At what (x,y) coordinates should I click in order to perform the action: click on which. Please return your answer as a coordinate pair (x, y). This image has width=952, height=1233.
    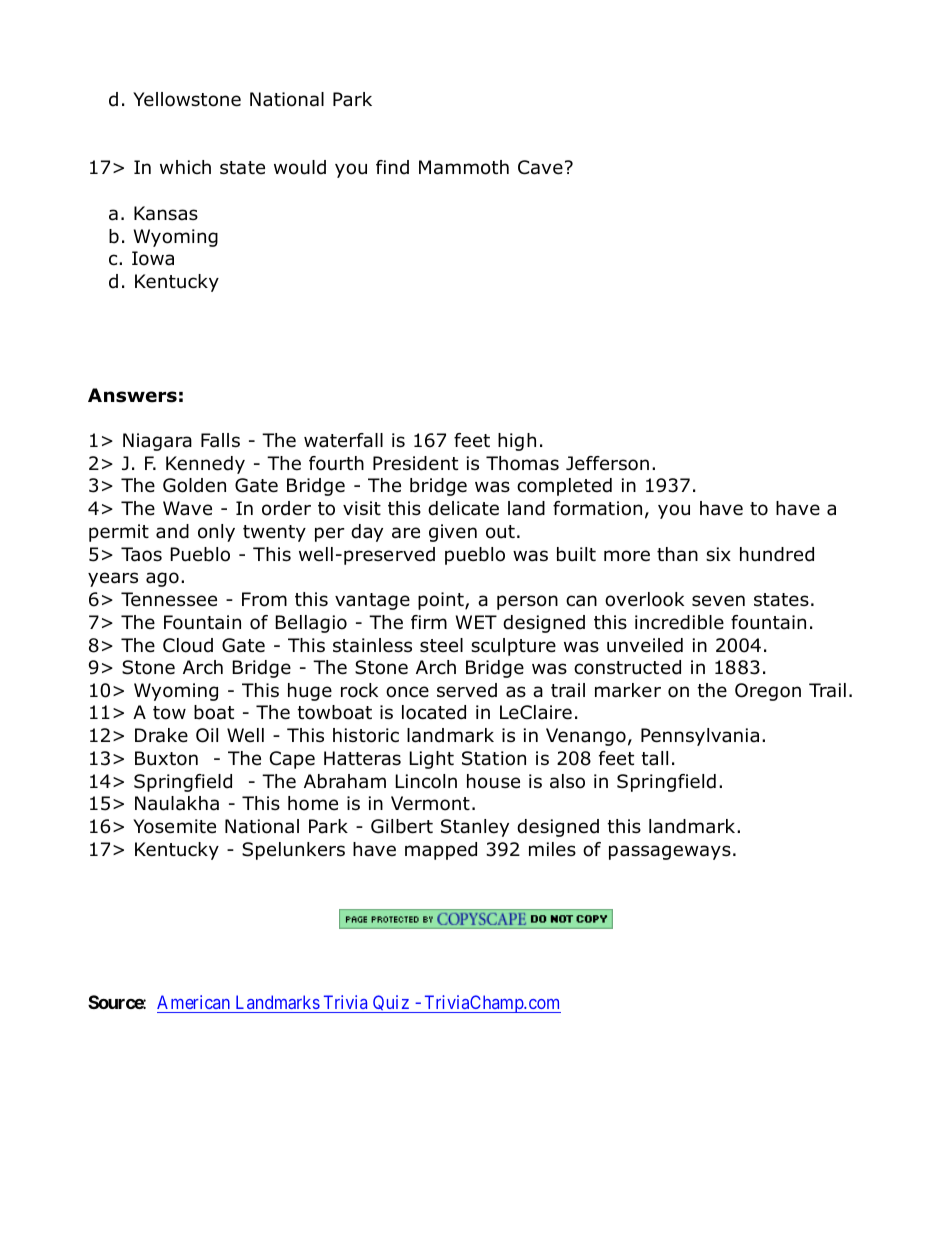
    Looking at the image, I should click on (185, 167).
